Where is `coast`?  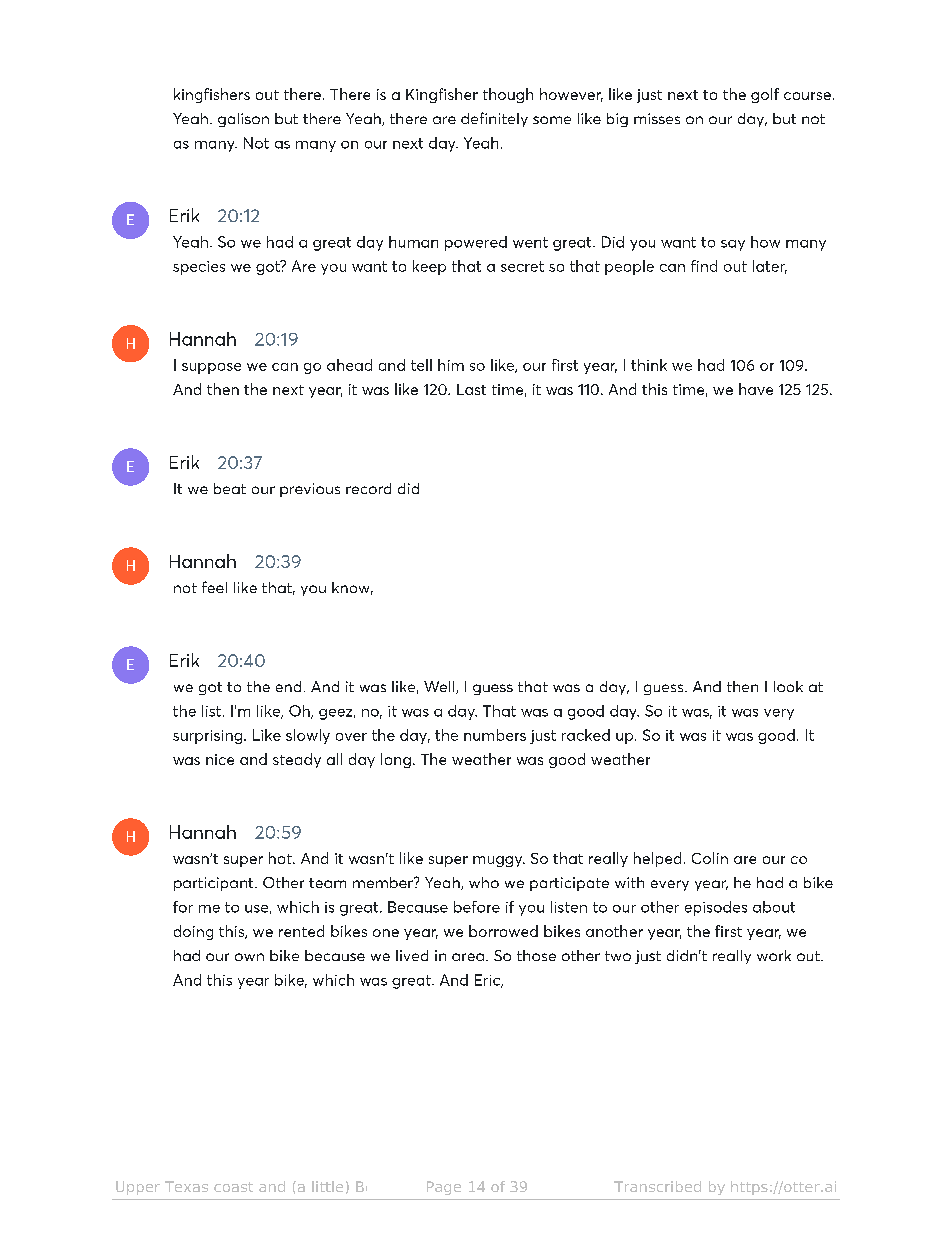 coast is located at coordinates (233, 1187).
